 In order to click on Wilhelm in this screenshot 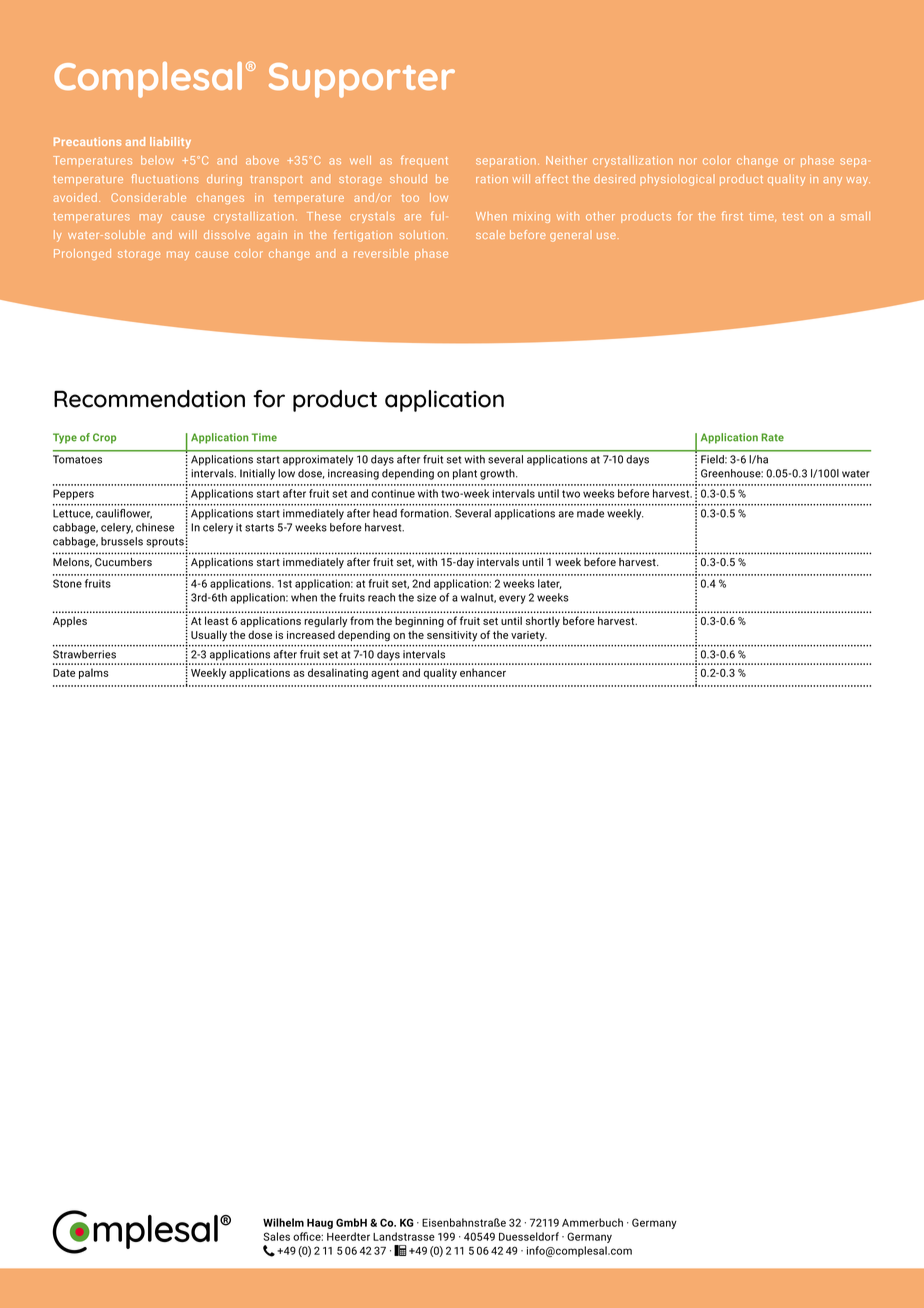, I will do `click(283, 1222)`.
